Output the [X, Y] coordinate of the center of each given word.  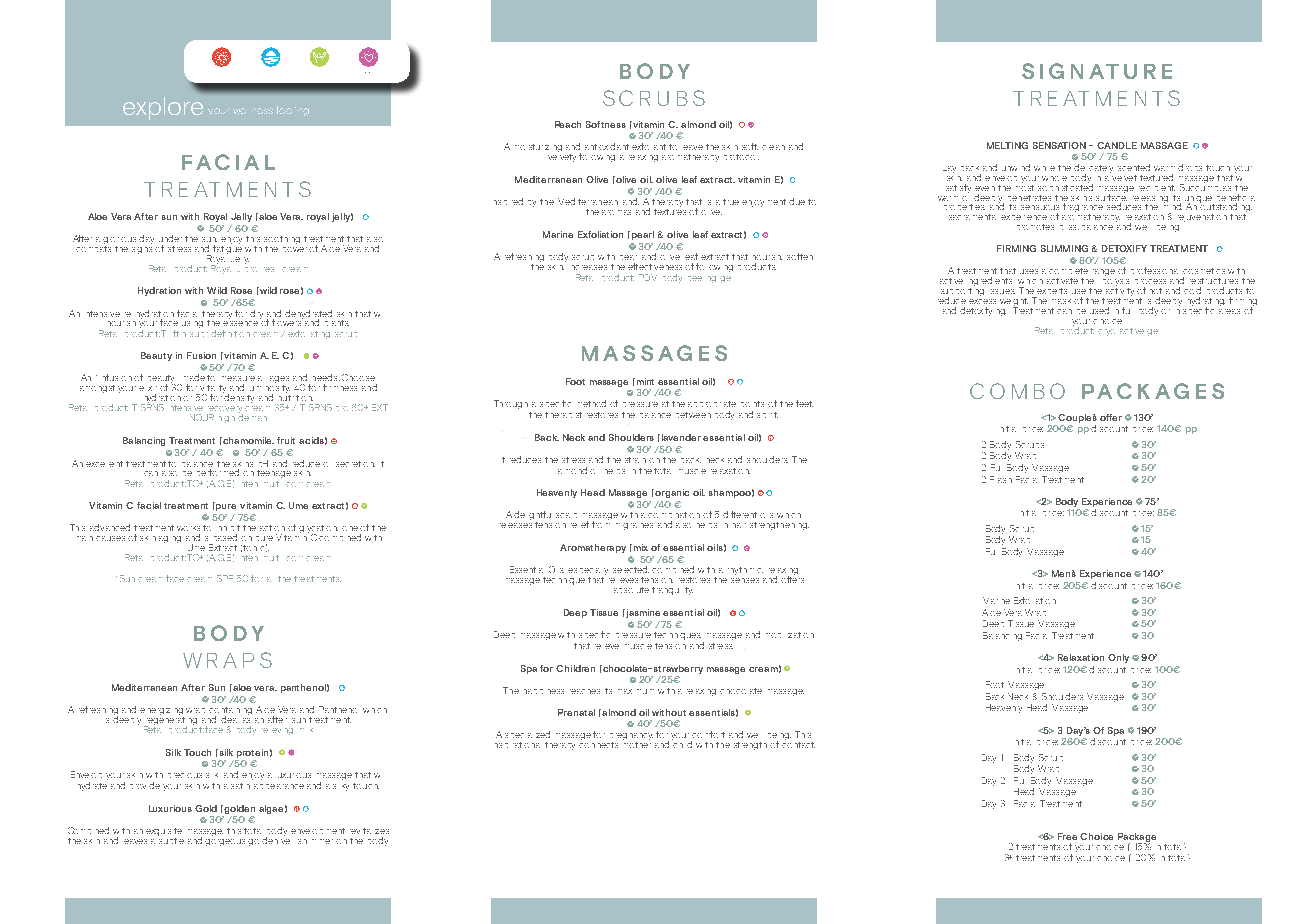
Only [1118, 658]
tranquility [672, 591]
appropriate [712, 404]
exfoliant [649, 146]
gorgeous [227, 842]
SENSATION [1059, 145]
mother [637, 743]
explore [163, 108]
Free [1067, 836]
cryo [1106, 332]
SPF [225, 578]
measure [238, 378]
